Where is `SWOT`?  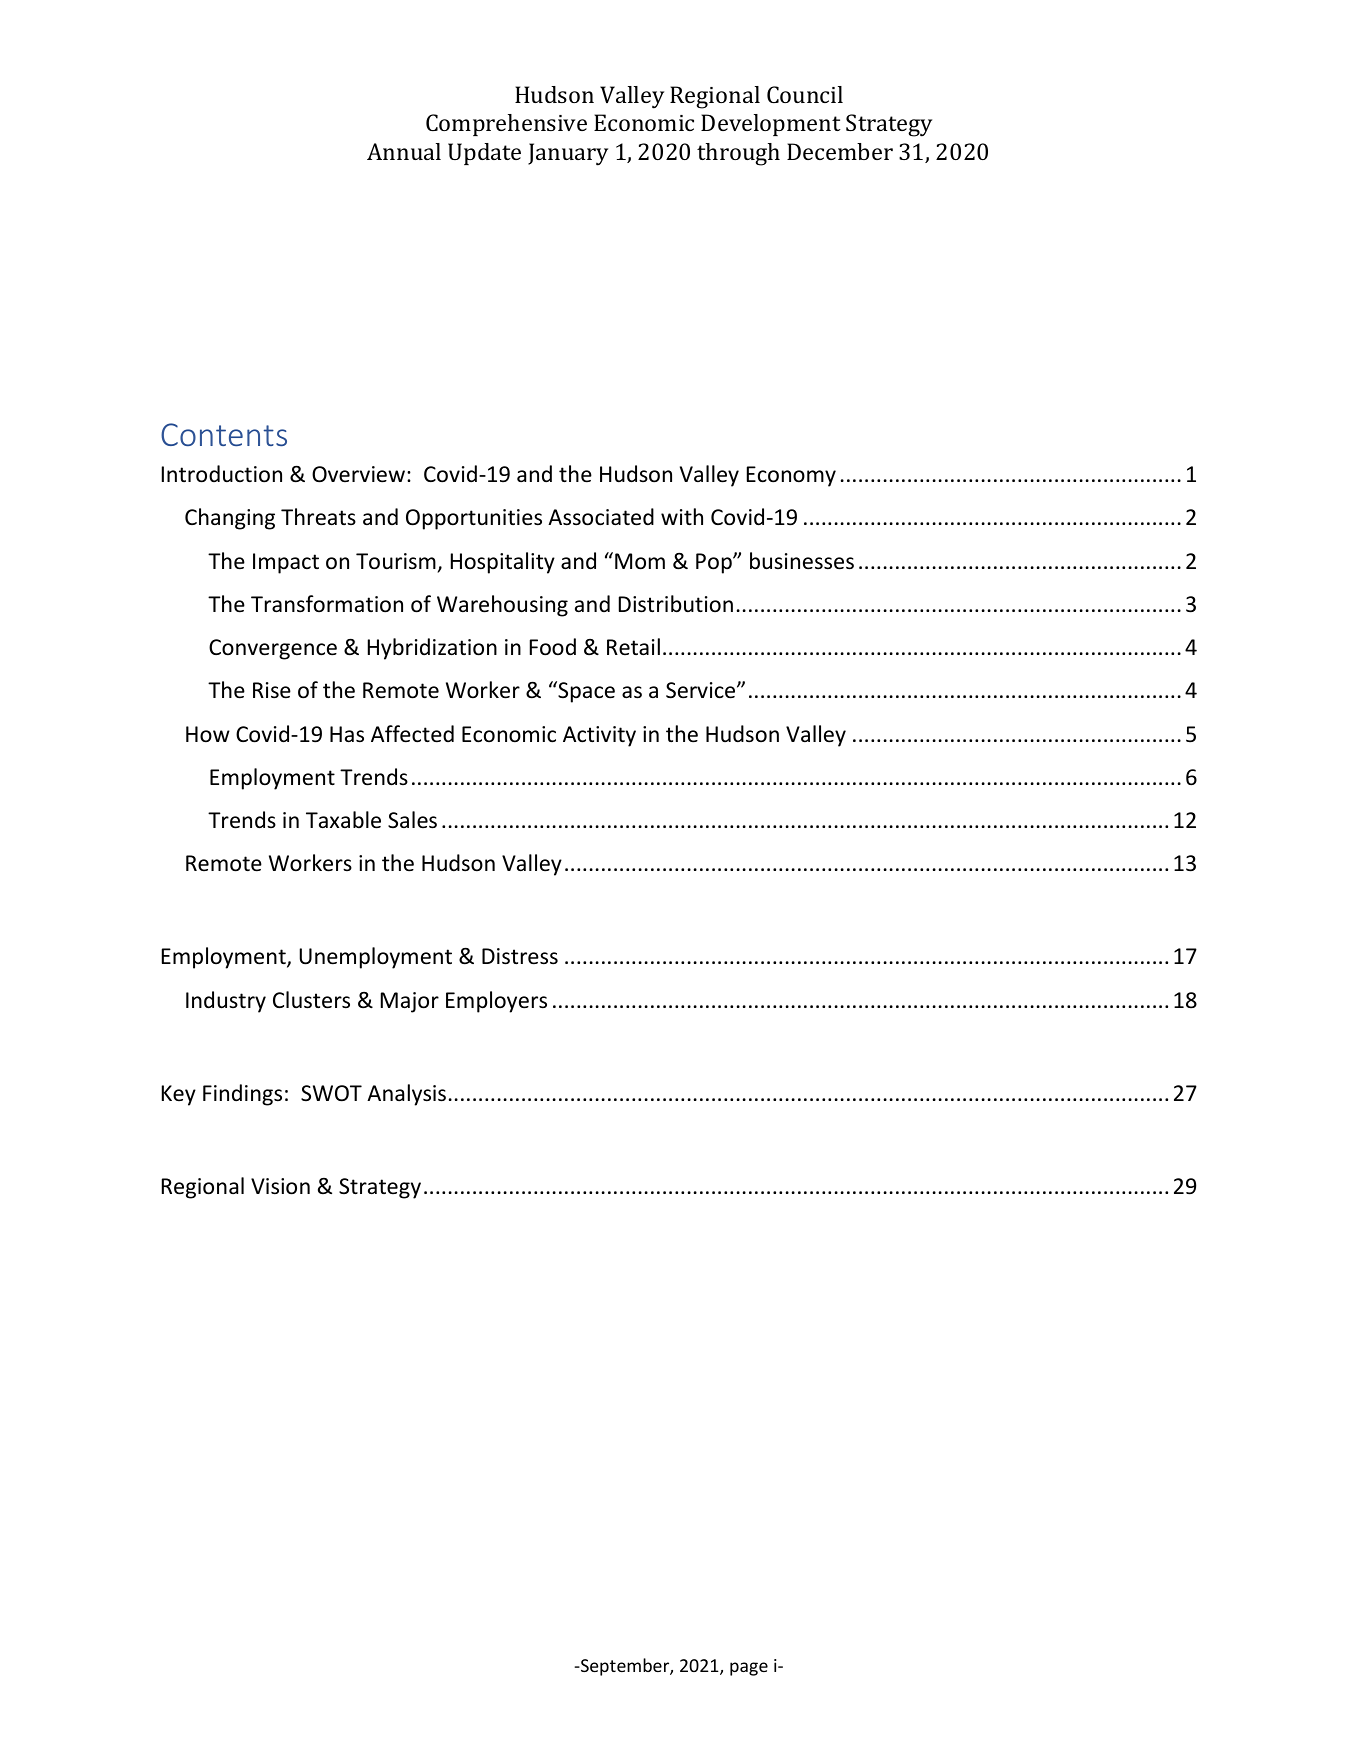 SWOT is located at coordinates (331, 1093).
